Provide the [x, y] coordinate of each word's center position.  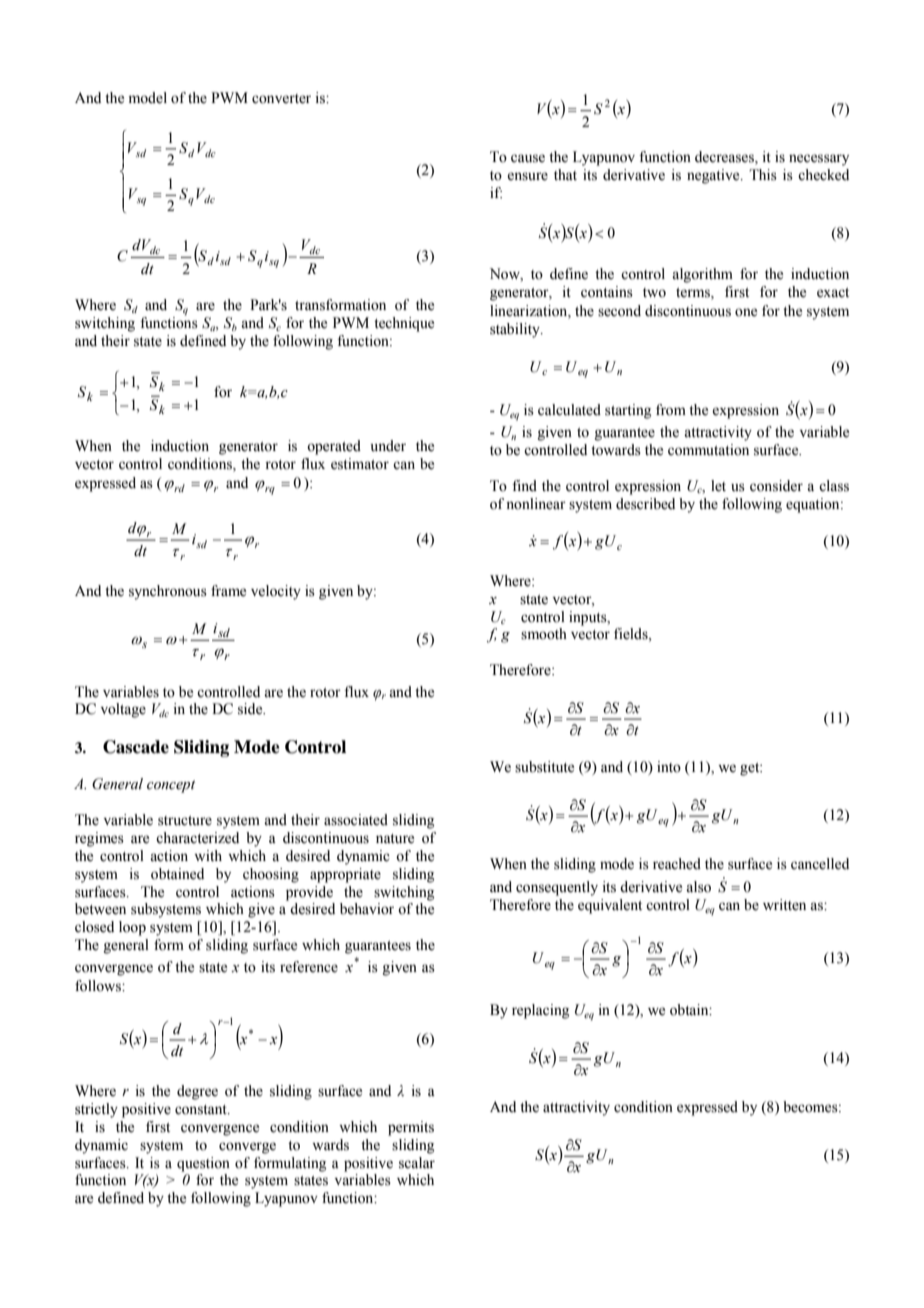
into [669, 767]
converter [281, 99]
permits [411, 1128]
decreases [725, 158]
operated [334, 447]
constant [202, 1110]
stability [516, 330]
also [698, 887]
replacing [540, 1011]
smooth [544, 634]
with [208, 855]
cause [528, 158]
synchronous [168, 592]
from [671, 410]
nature [395, 839]
